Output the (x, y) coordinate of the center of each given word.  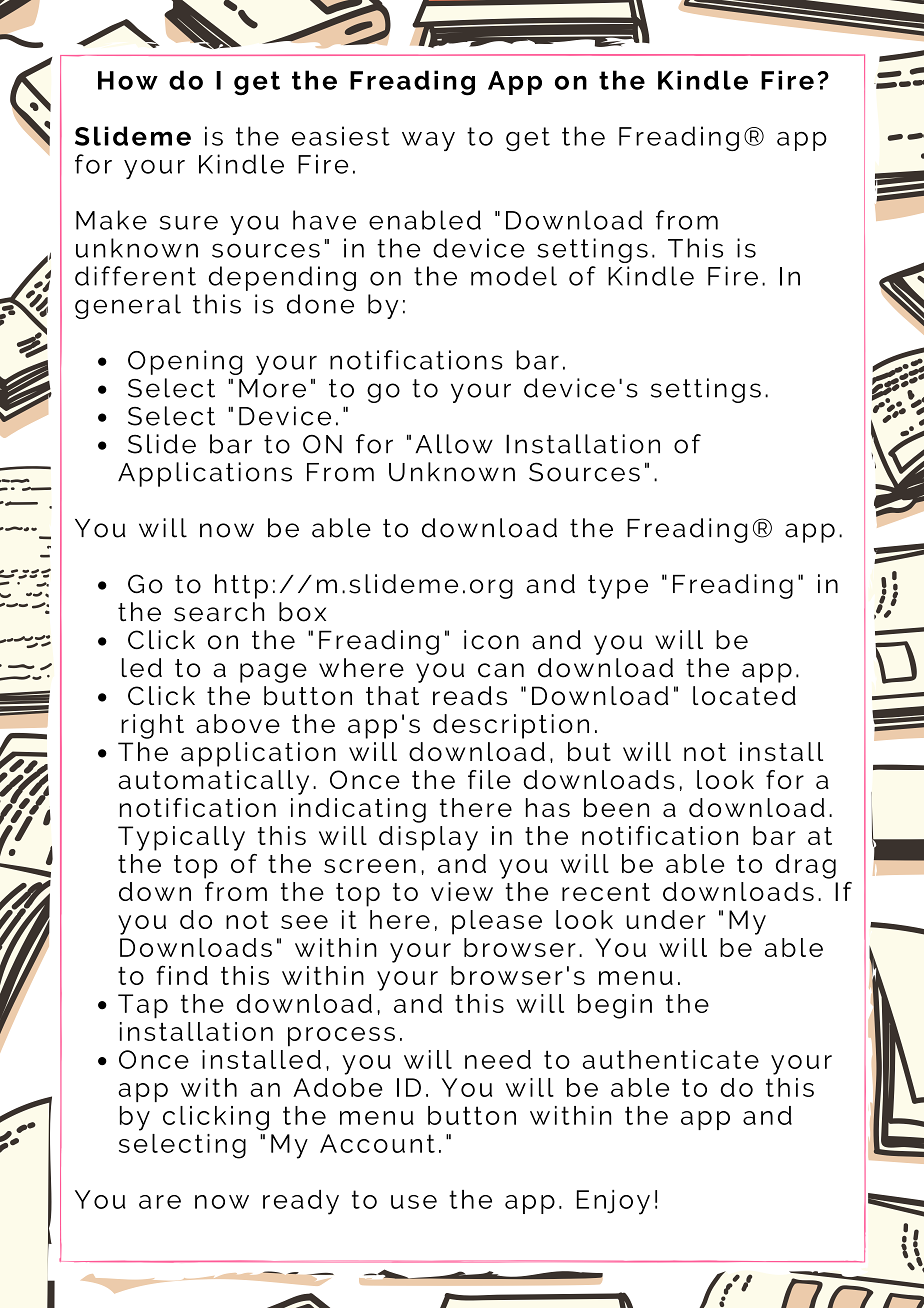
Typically (181, 838)
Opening (185, 362)
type (618, 587)
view (462, 891)
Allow (454, 444)
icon (491, 640)
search (219, 612)
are (160, 1202)
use (414, 1202)
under (665, 919)
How (128, 80)
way (428, 141)
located (744, 696)
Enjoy (613, 1202)
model (514, 276)
